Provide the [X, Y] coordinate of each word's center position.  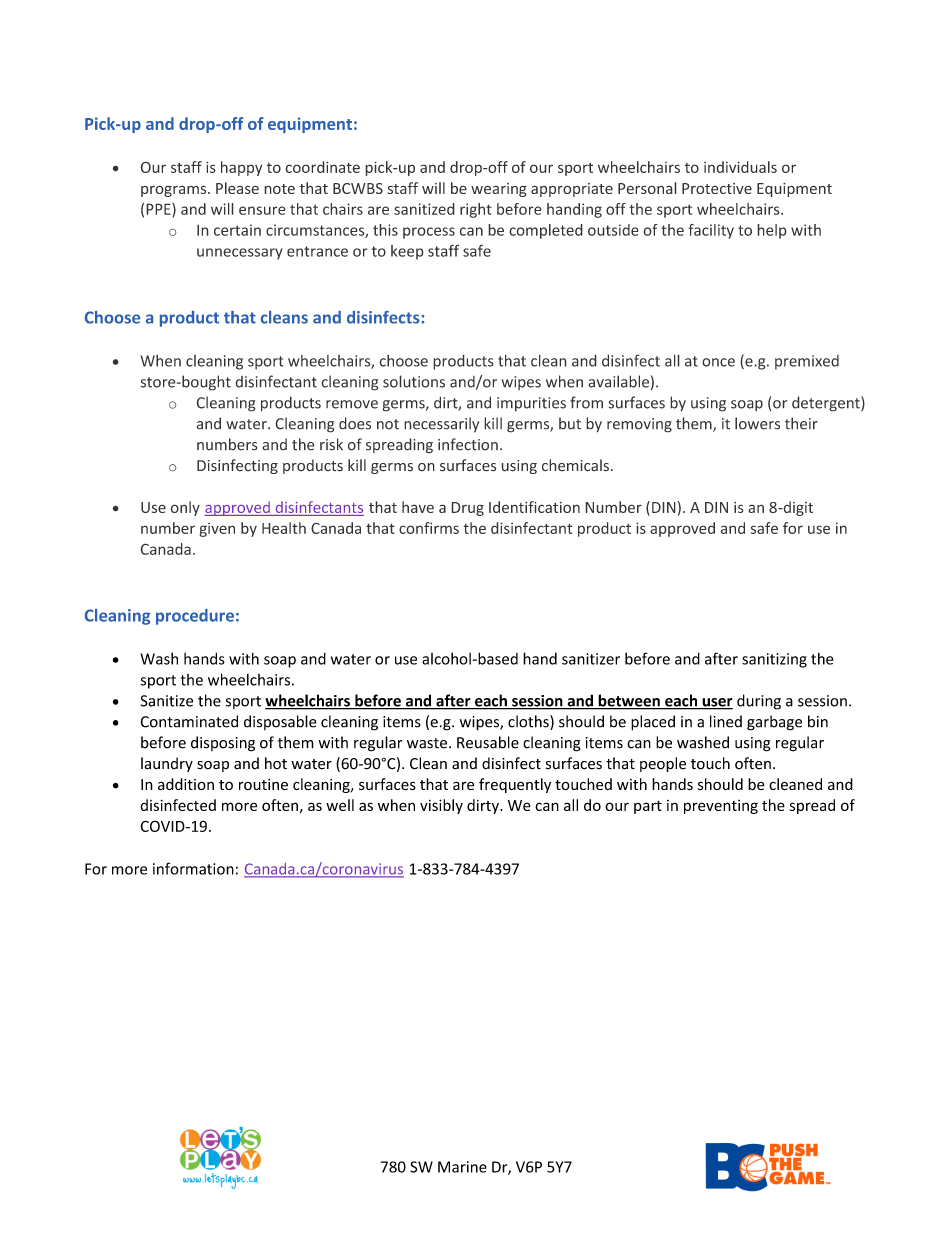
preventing [721, 807]
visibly [441, 806]
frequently [515, 785]
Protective [717, 188]
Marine [462, 1167]
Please [237, 188]
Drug [467, 509]
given [217, 530]
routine [263, 784]
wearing [499, 190]
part [648, 807]
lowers [757, 423]
